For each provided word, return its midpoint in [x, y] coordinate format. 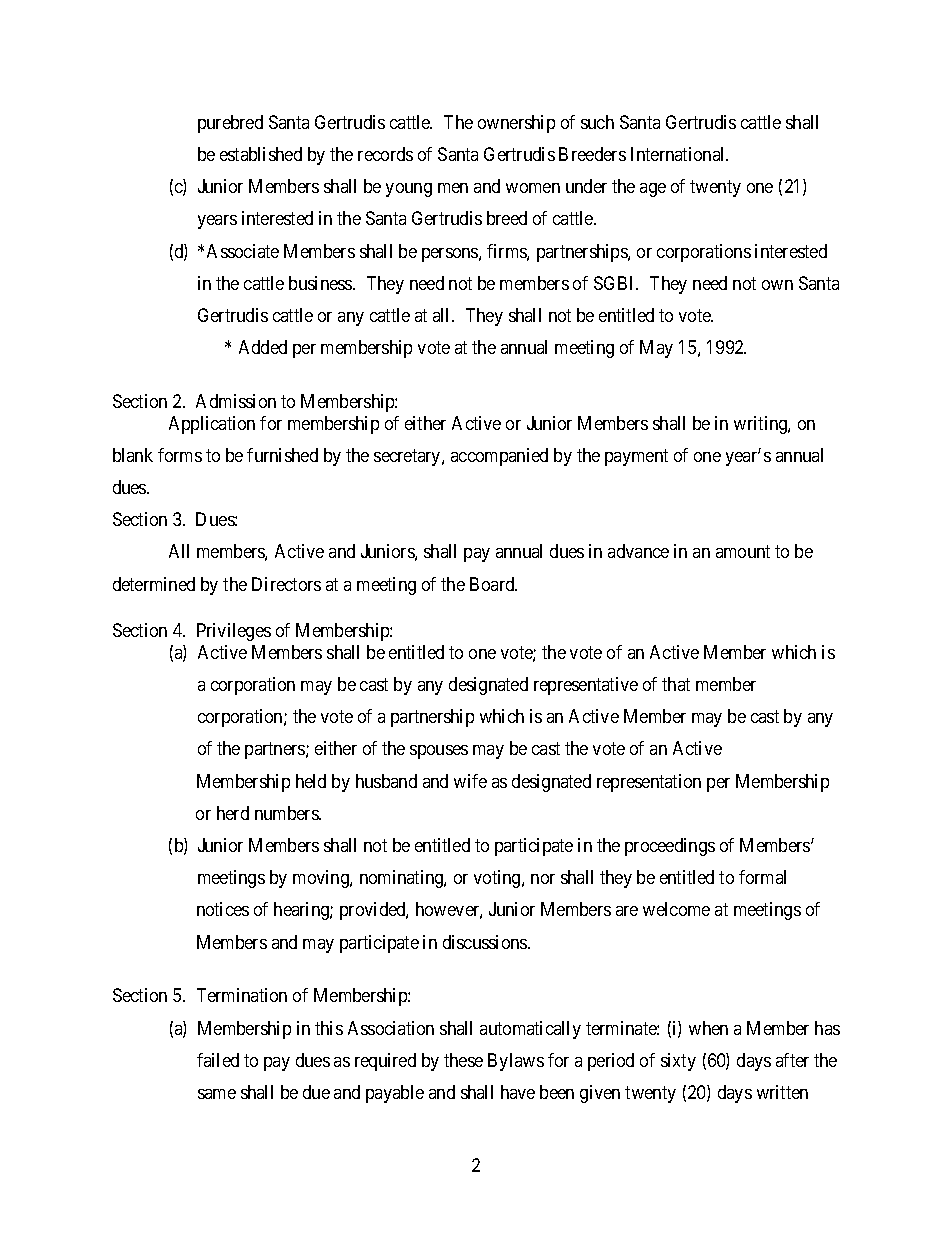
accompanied [499, 457]
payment [636, 457]
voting [498, 879]
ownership [516, 124]
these [463, 1060]
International [679, 154]
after [792, 1060]
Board [493, 584]
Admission [236, 401]
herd [233, 813]
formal [762, 877]
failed [218, 1060]
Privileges [234, 632]
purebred [230, 124]
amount [743, 552]
